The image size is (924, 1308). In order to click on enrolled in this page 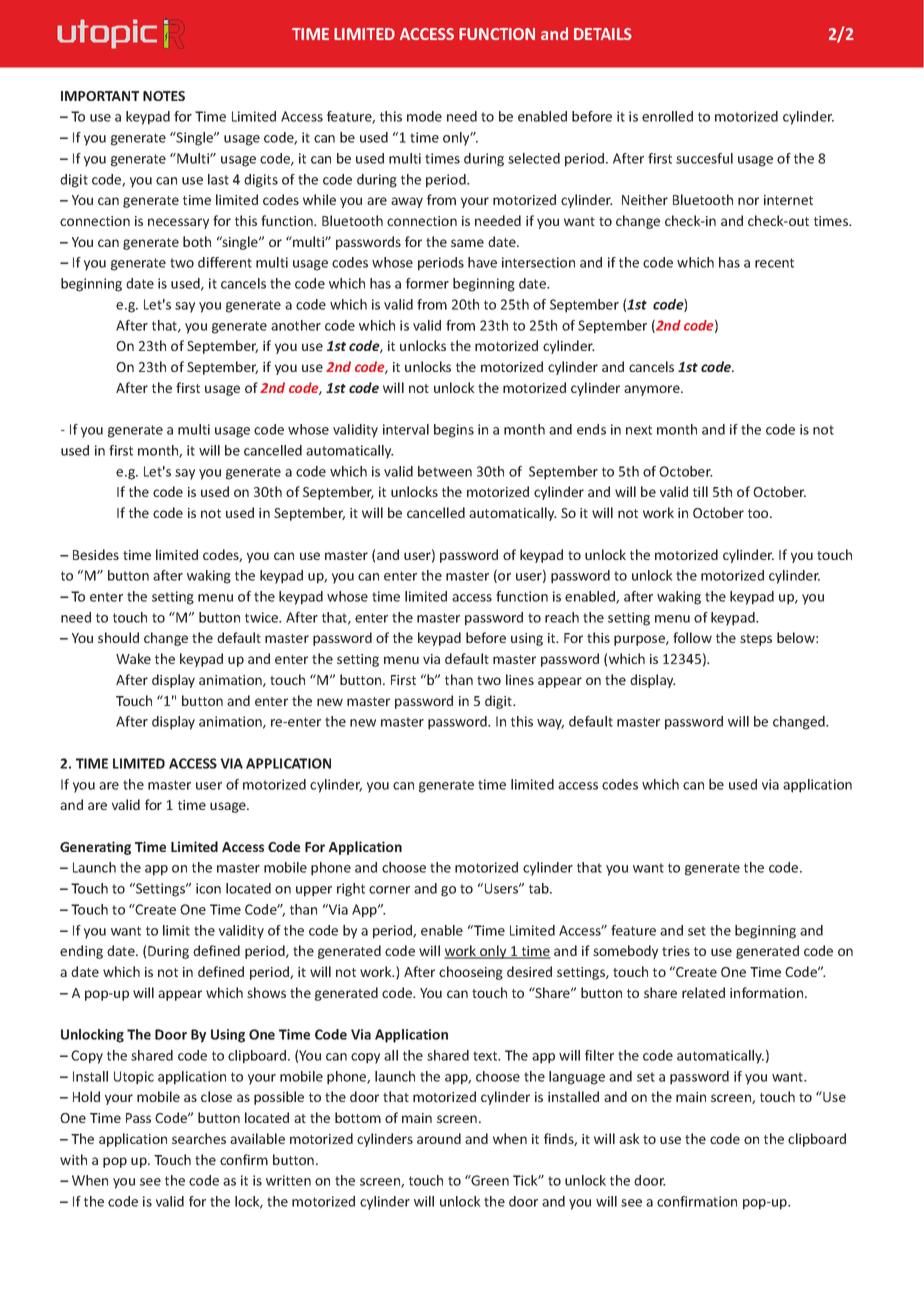, I will do `click(667, 116)`.
